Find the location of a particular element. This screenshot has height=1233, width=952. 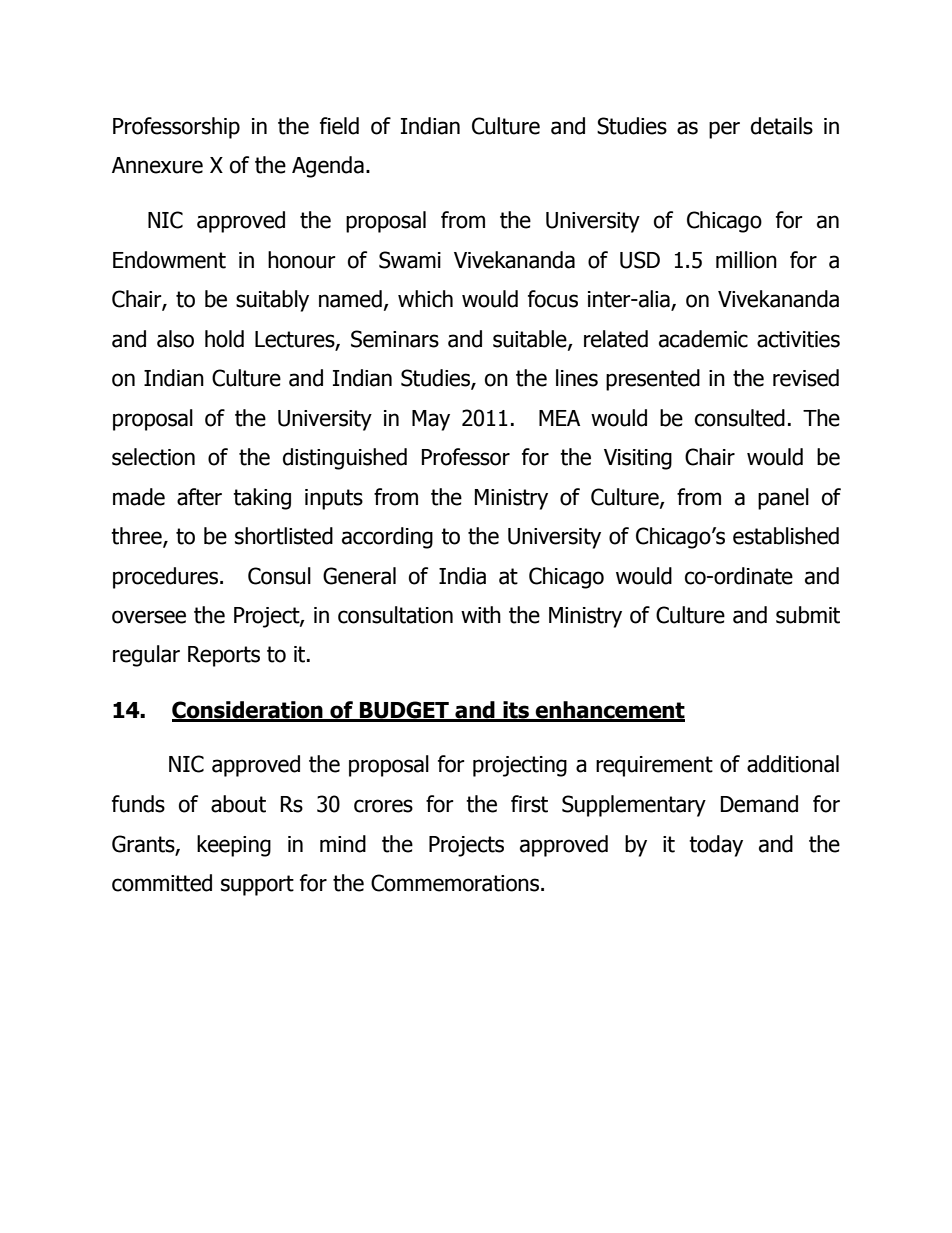

keeping is located at coordinates (234, 846).
